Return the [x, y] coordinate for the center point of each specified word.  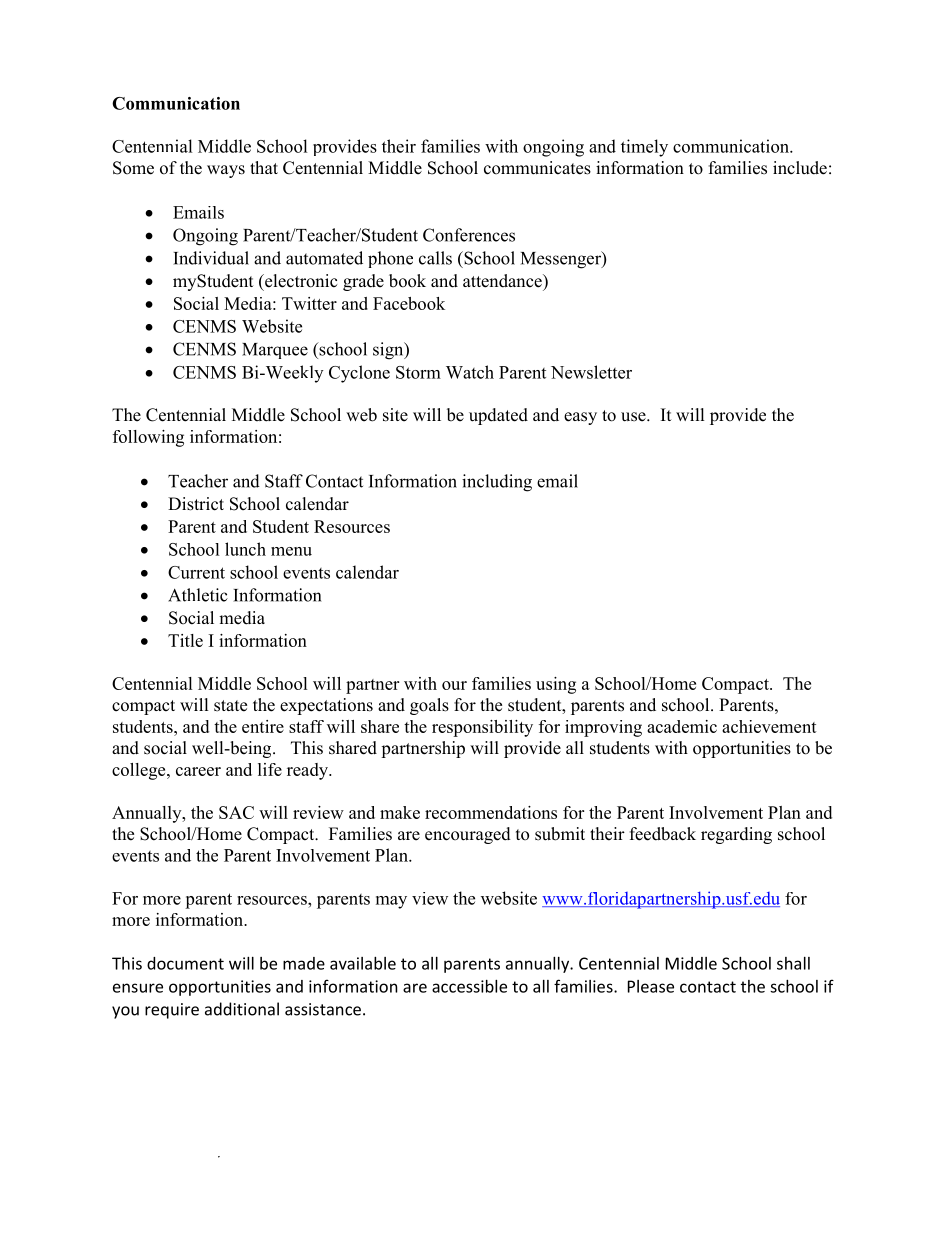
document [185, 963]
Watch [470, 372]
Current [196, 572]
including [497, 483]
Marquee [275, 351]
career [198, 771]
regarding [736, 835]
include [800, 168]
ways [226, 171]
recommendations [491, 812]
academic [682, 726]
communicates [537, 168]
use [634, 417]
